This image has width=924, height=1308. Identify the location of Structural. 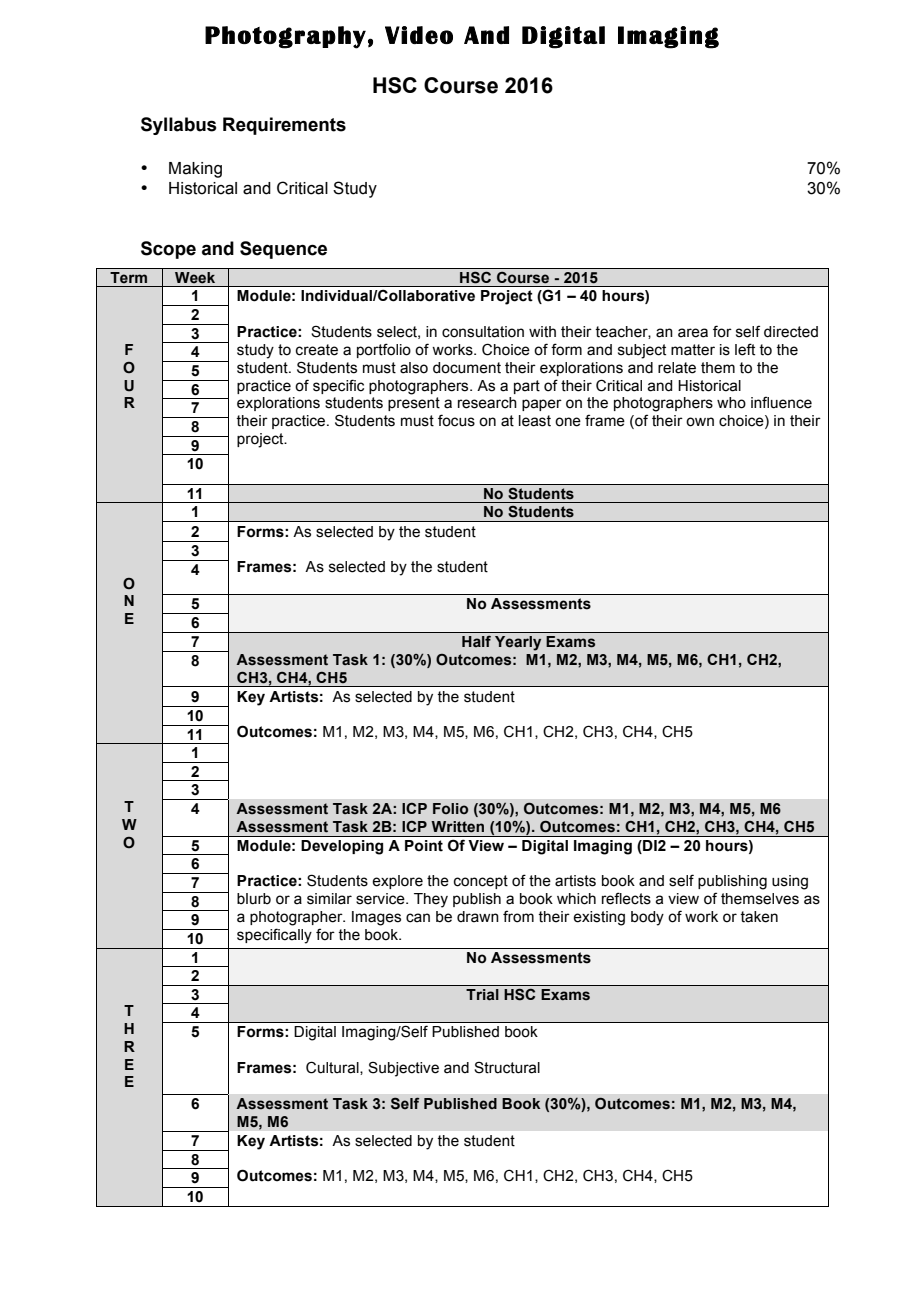
(507, 1067).
